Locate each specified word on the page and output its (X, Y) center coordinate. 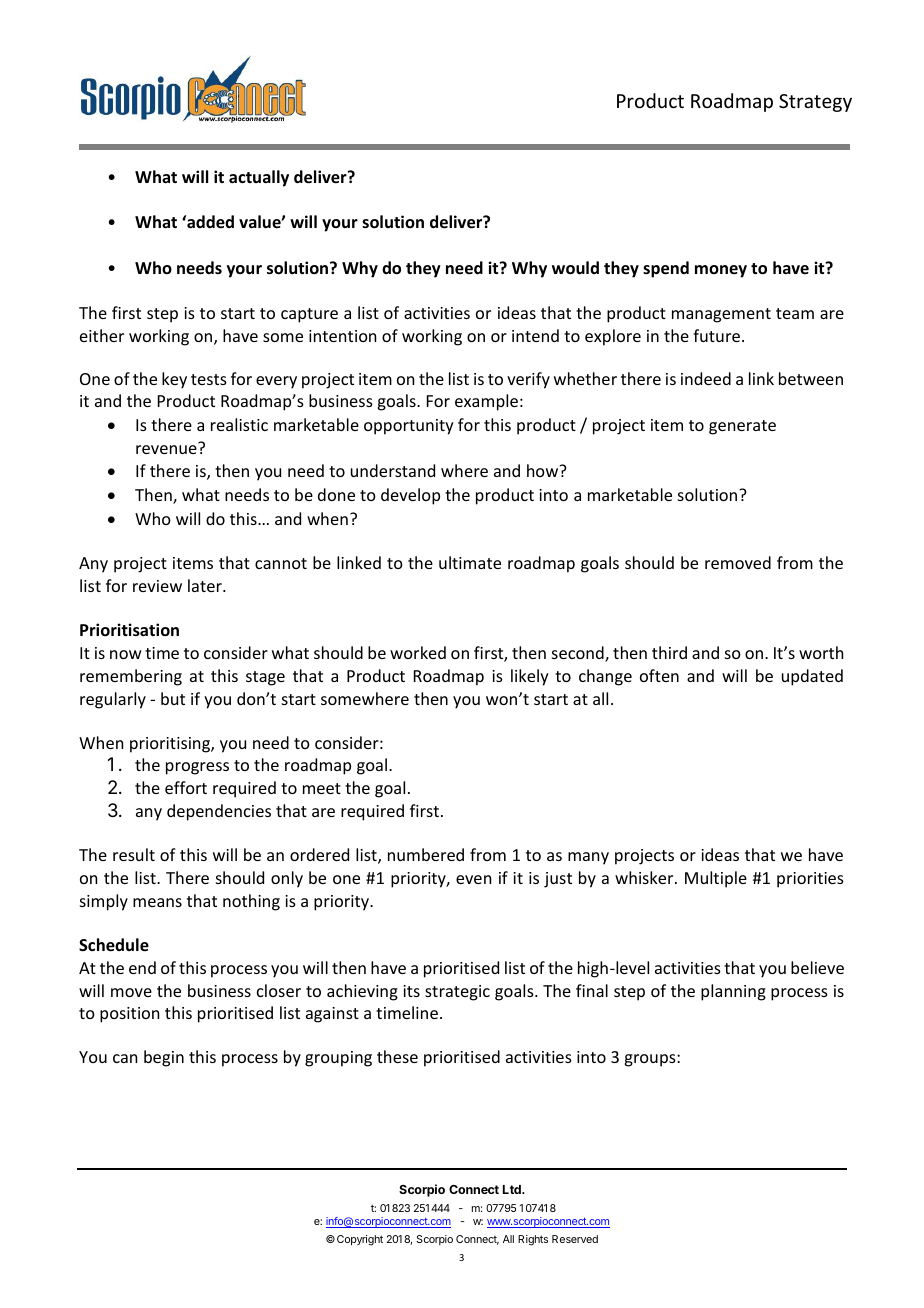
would (575, 268)
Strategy (815, 103)
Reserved (575, 1239)
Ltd (513, 1189)
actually (259, 178)
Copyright (360, 1240)
